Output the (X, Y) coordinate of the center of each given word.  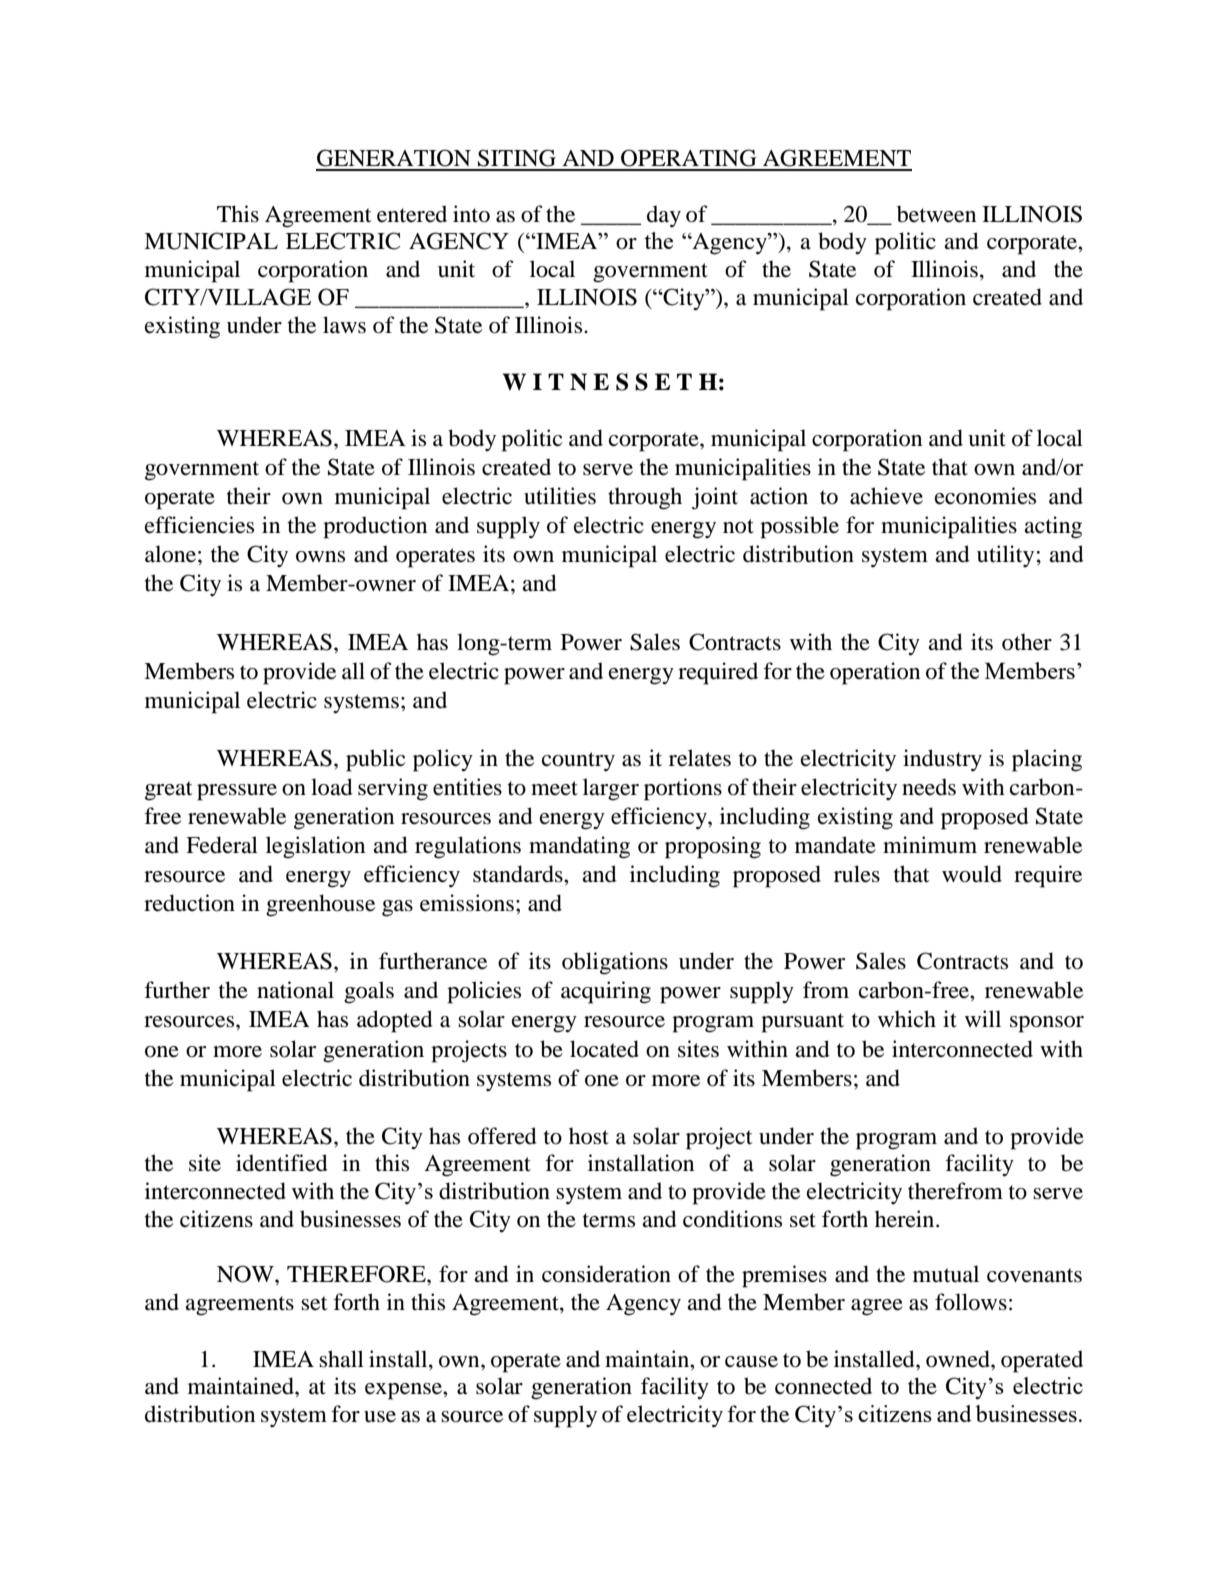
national (295, 990)
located (604, 1049)
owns (320, 557)
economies (985, 496)
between (936, 214)
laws (344, 325)
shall (341, 1359)
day (664, 216)
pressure (237, 792)
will (983, 1018)
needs (929, 787)
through (645, 498)
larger (611, 789)
